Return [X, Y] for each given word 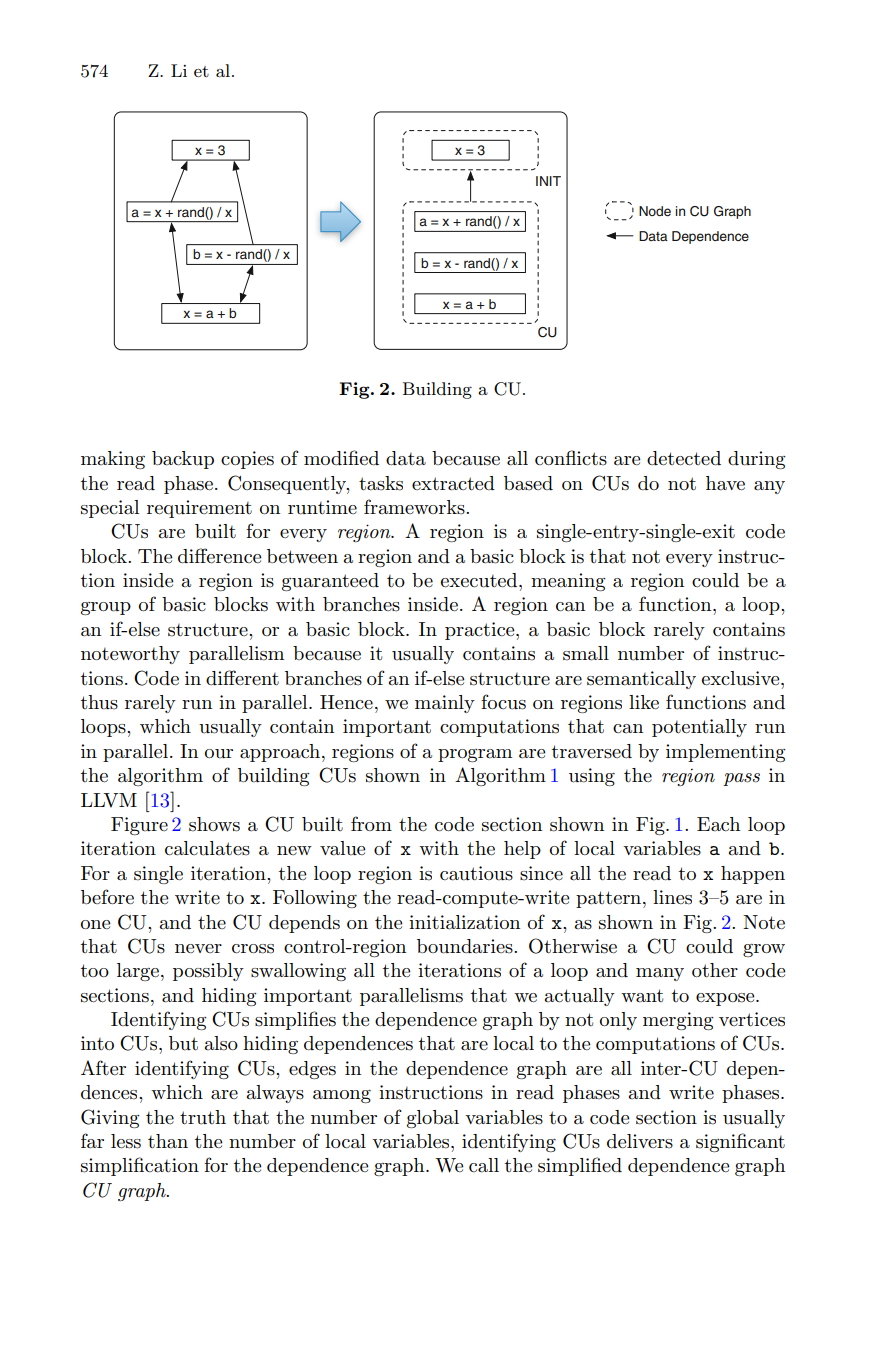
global [433, 1119]
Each [718, 824]
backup [183, 460]
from [371, 823]
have [725, 483]
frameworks [415, 507]
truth [203, 1117]
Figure [139, 826]
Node [655, 211]
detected [684, 458]
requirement [199, 509]
